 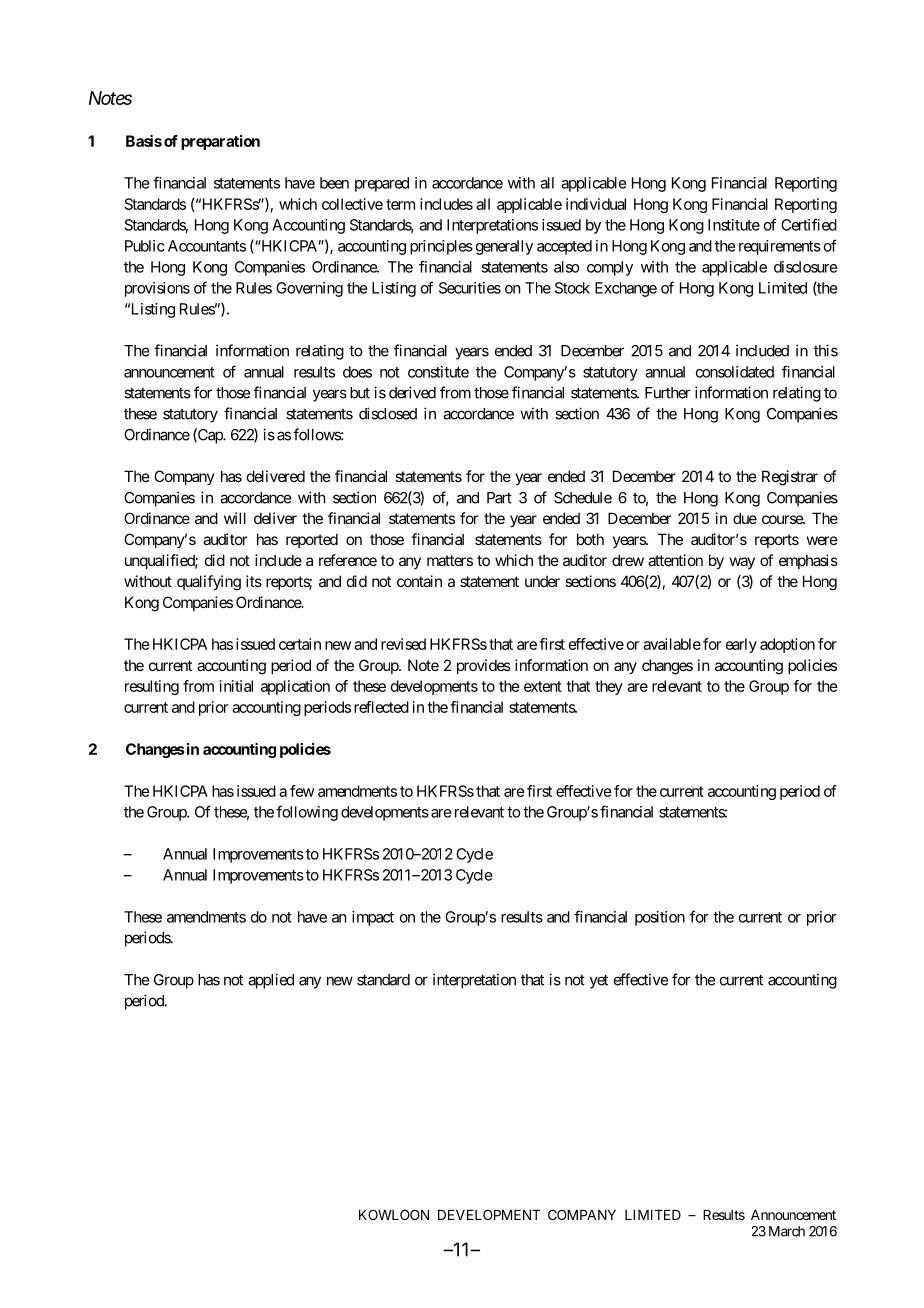 What do you see at coordinates (499, 498) in the image?
I see `Part` at bounding box center [499, 498].
